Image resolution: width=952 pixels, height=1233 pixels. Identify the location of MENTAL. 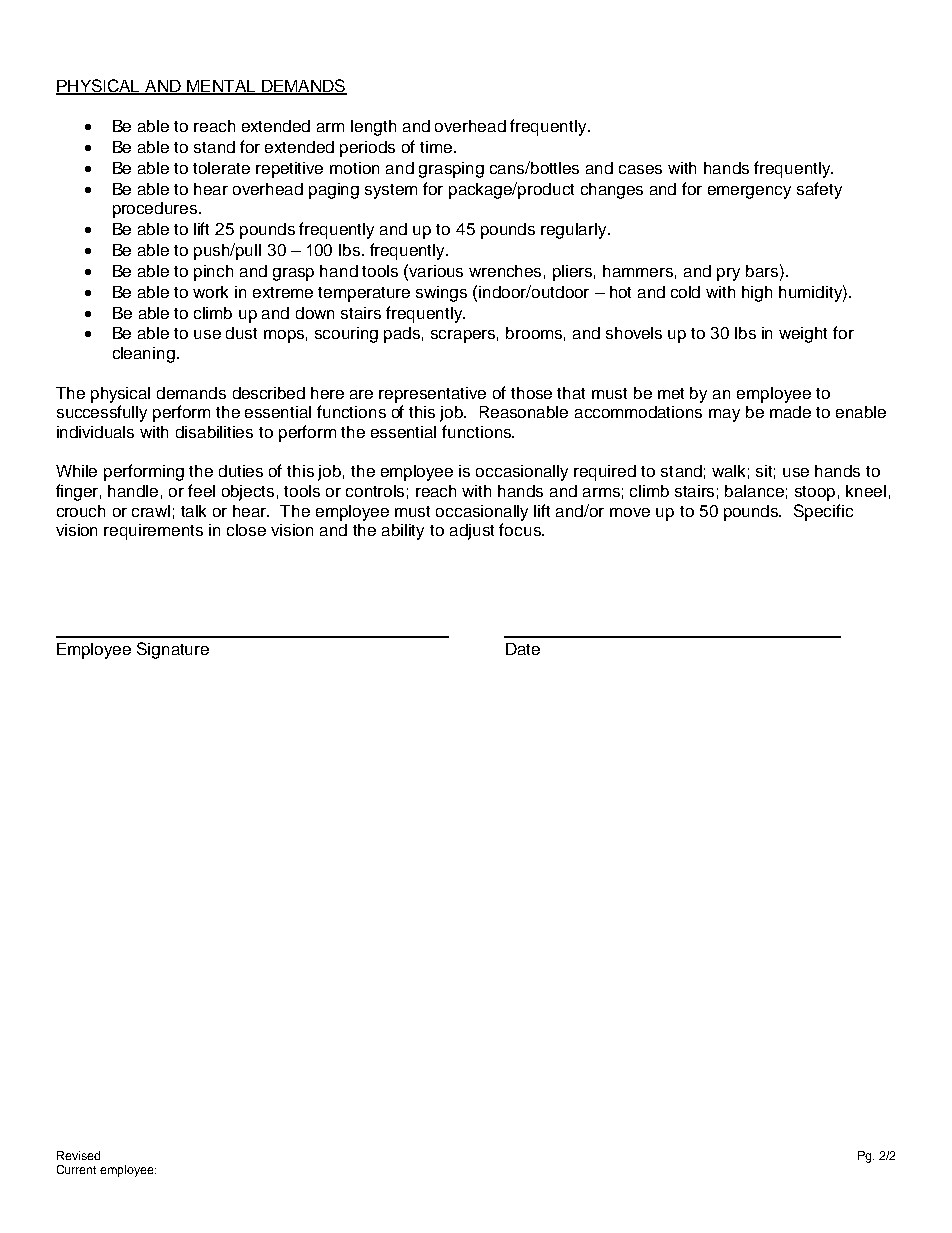
(221, 87).
